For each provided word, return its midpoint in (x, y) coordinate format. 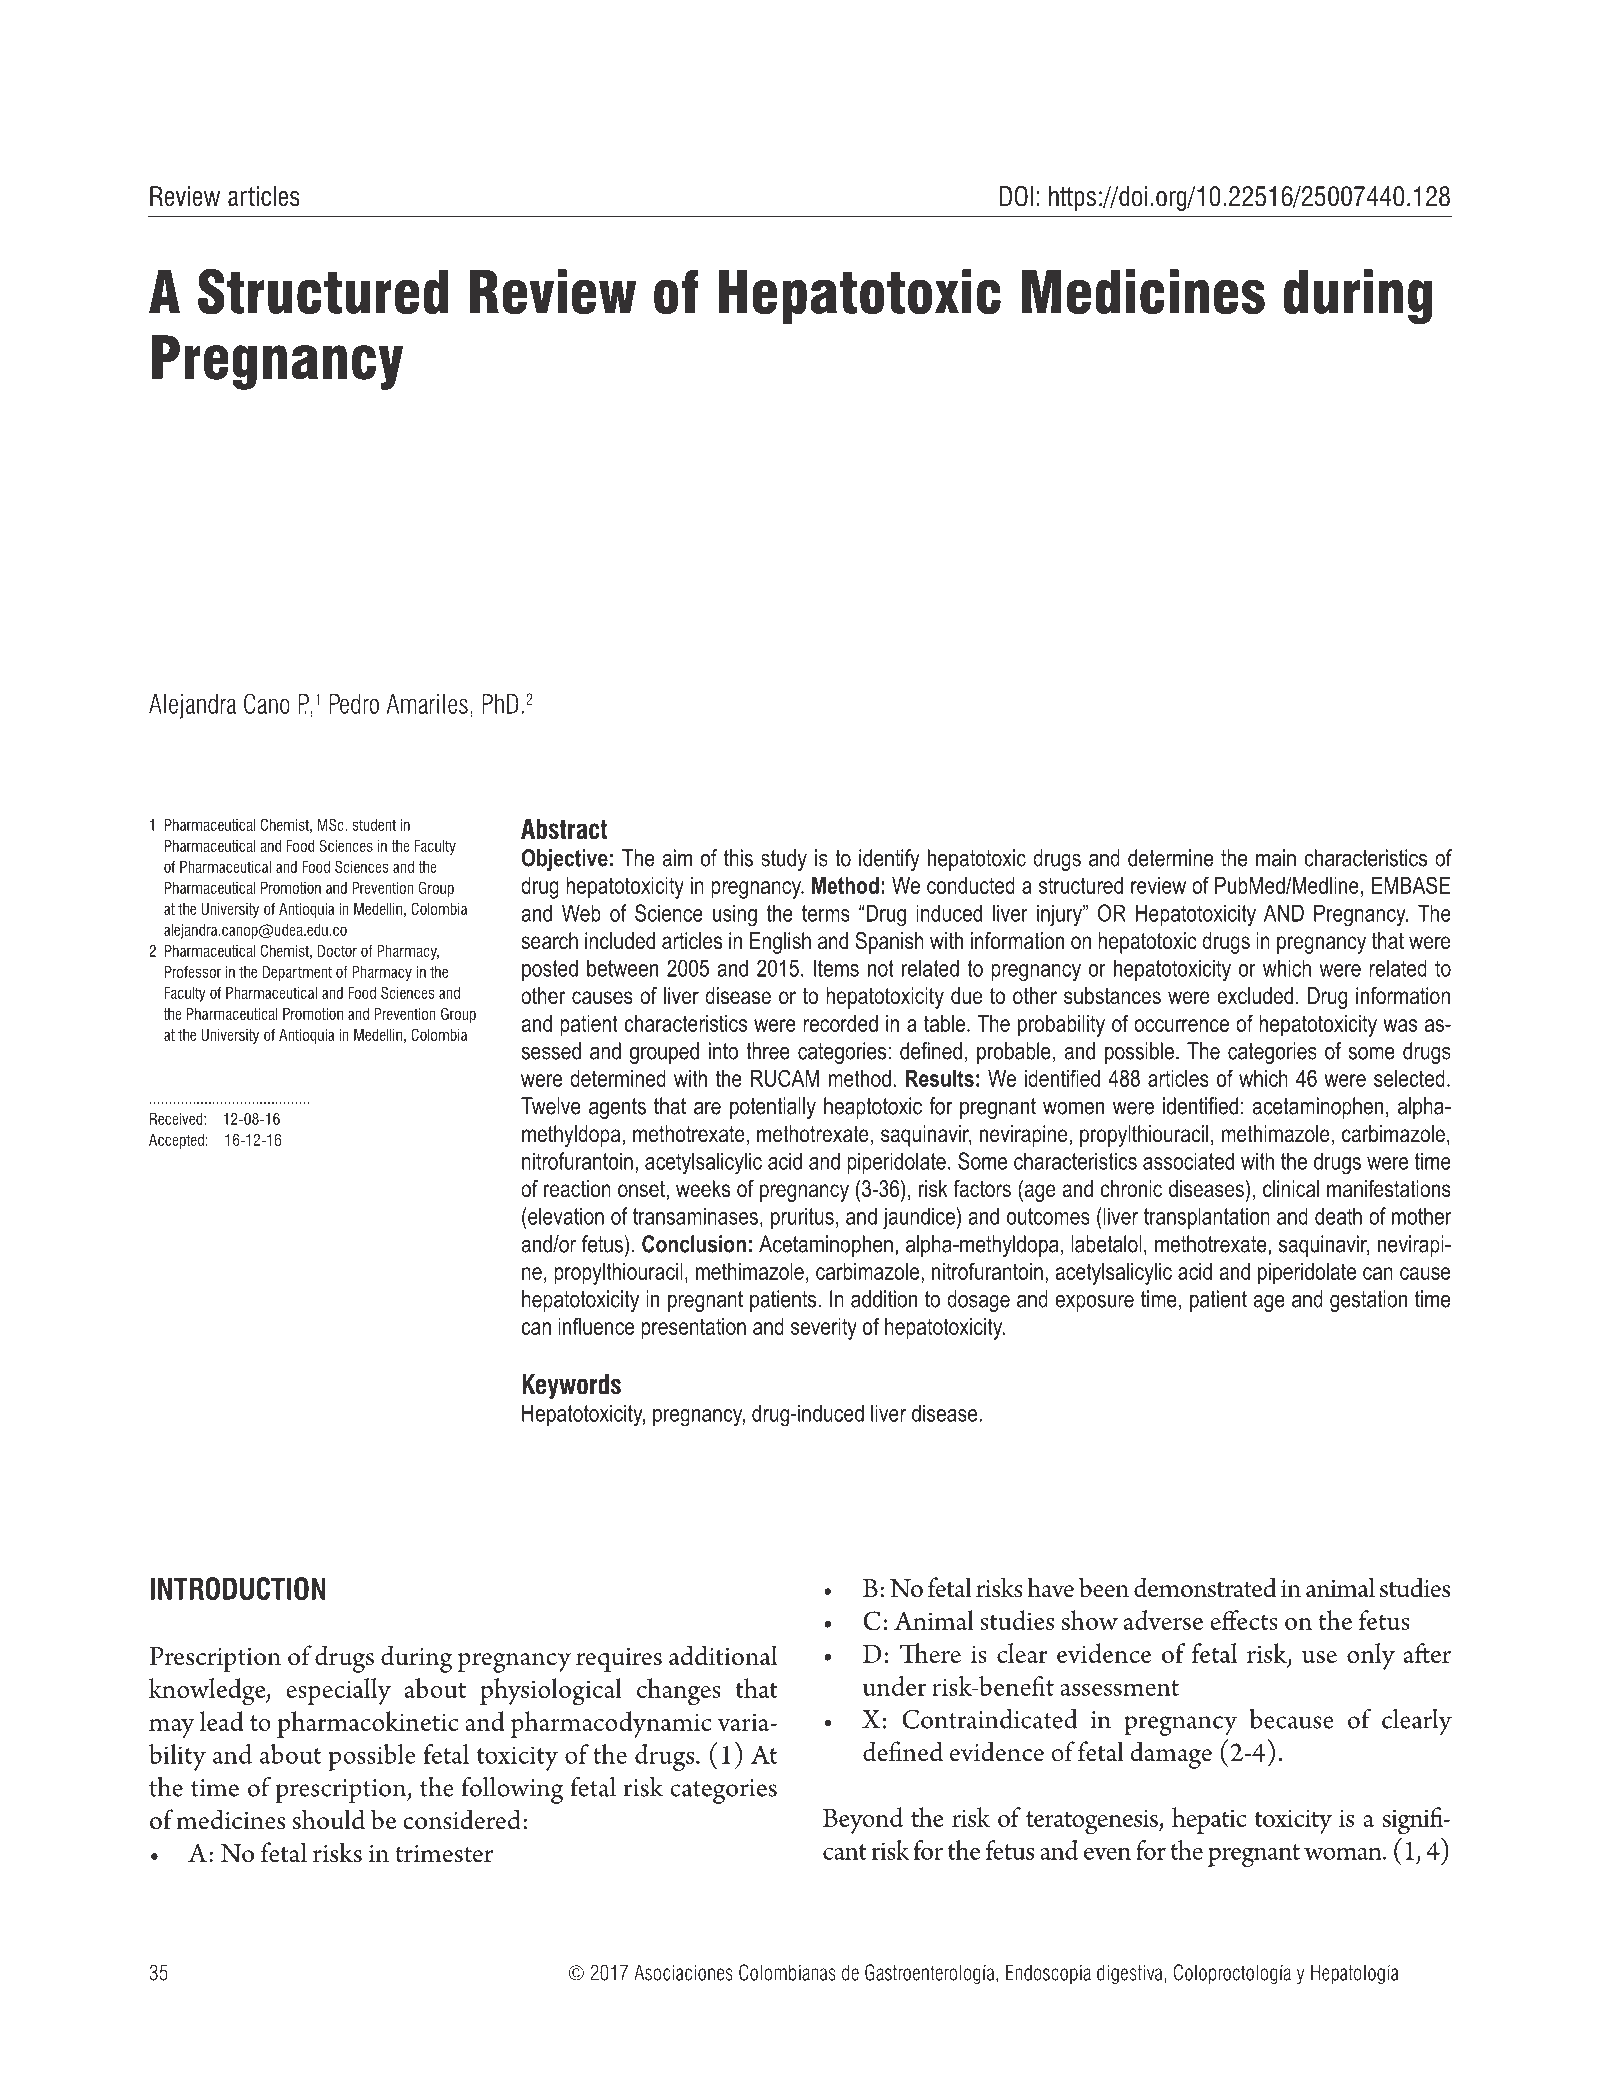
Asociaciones (683, 1972)
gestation (1368, 1301)
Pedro (354, 704)
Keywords (571, 1386)
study (784, 860)
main (1276, 858)
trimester (444, 1854)
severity (824, 1329)
